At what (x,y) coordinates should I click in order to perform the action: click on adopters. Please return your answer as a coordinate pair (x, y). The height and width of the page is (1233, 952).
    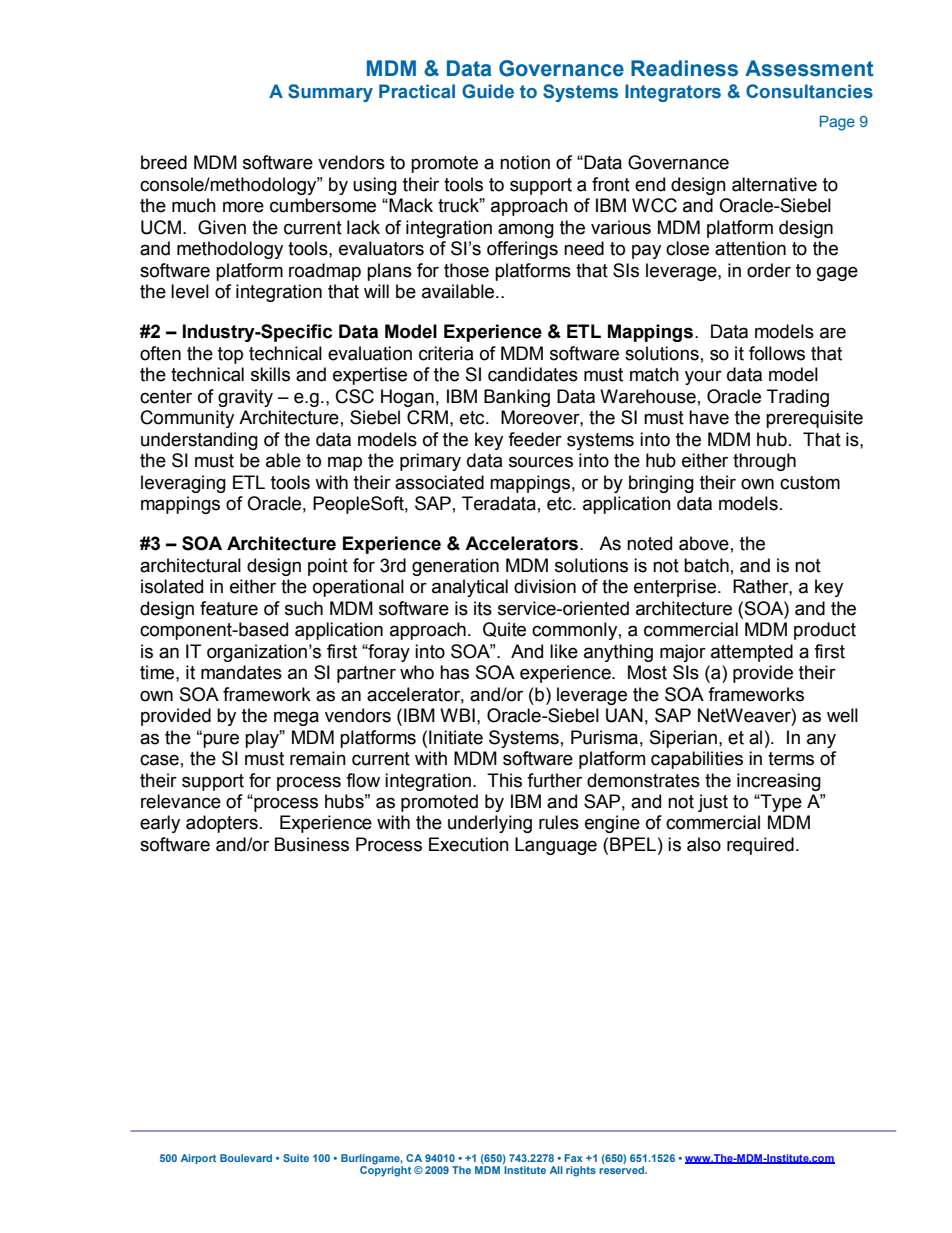
    Looking at the image, I should click on (222, 824).
